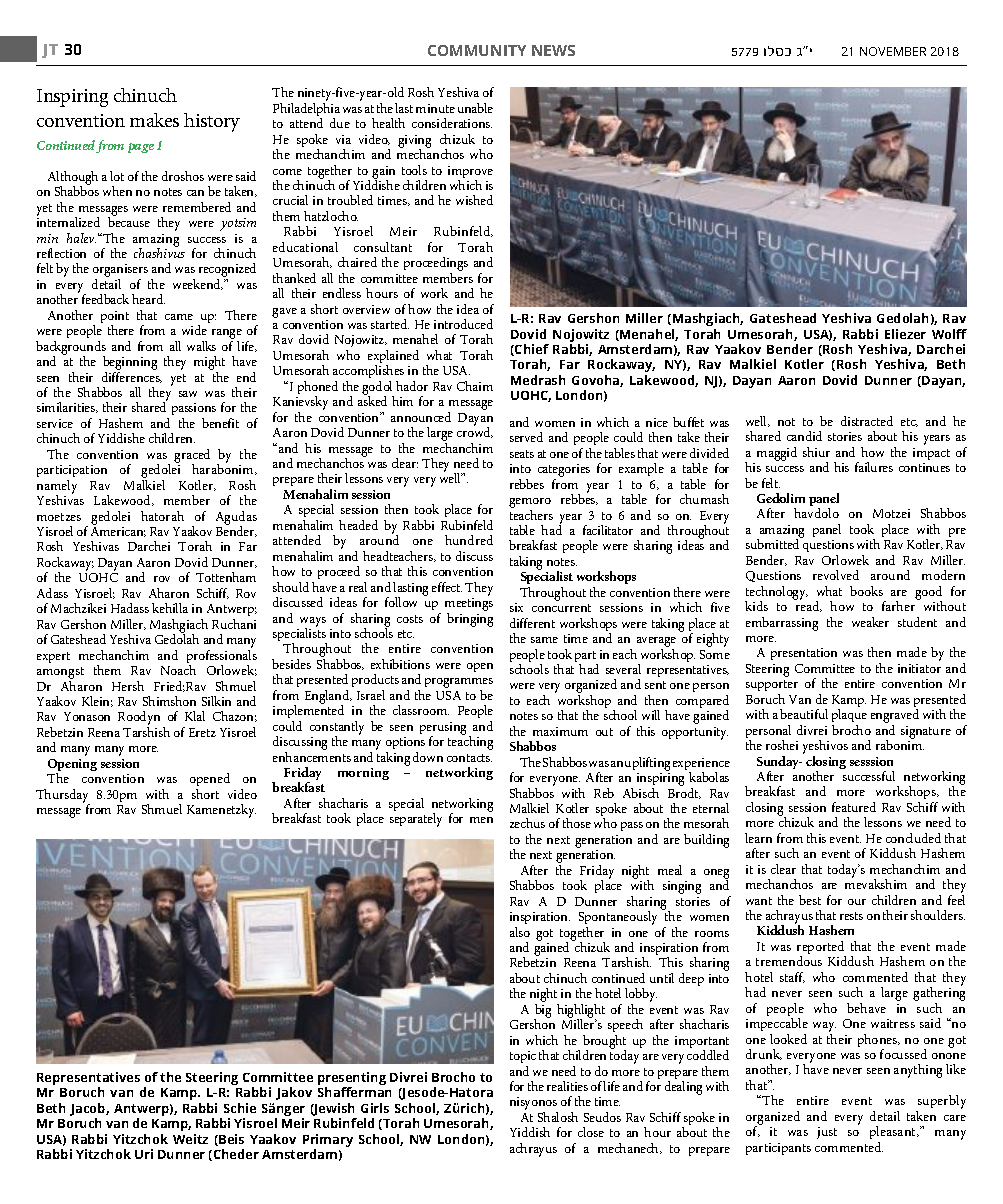  I want to click on served, so click(526, 437).
